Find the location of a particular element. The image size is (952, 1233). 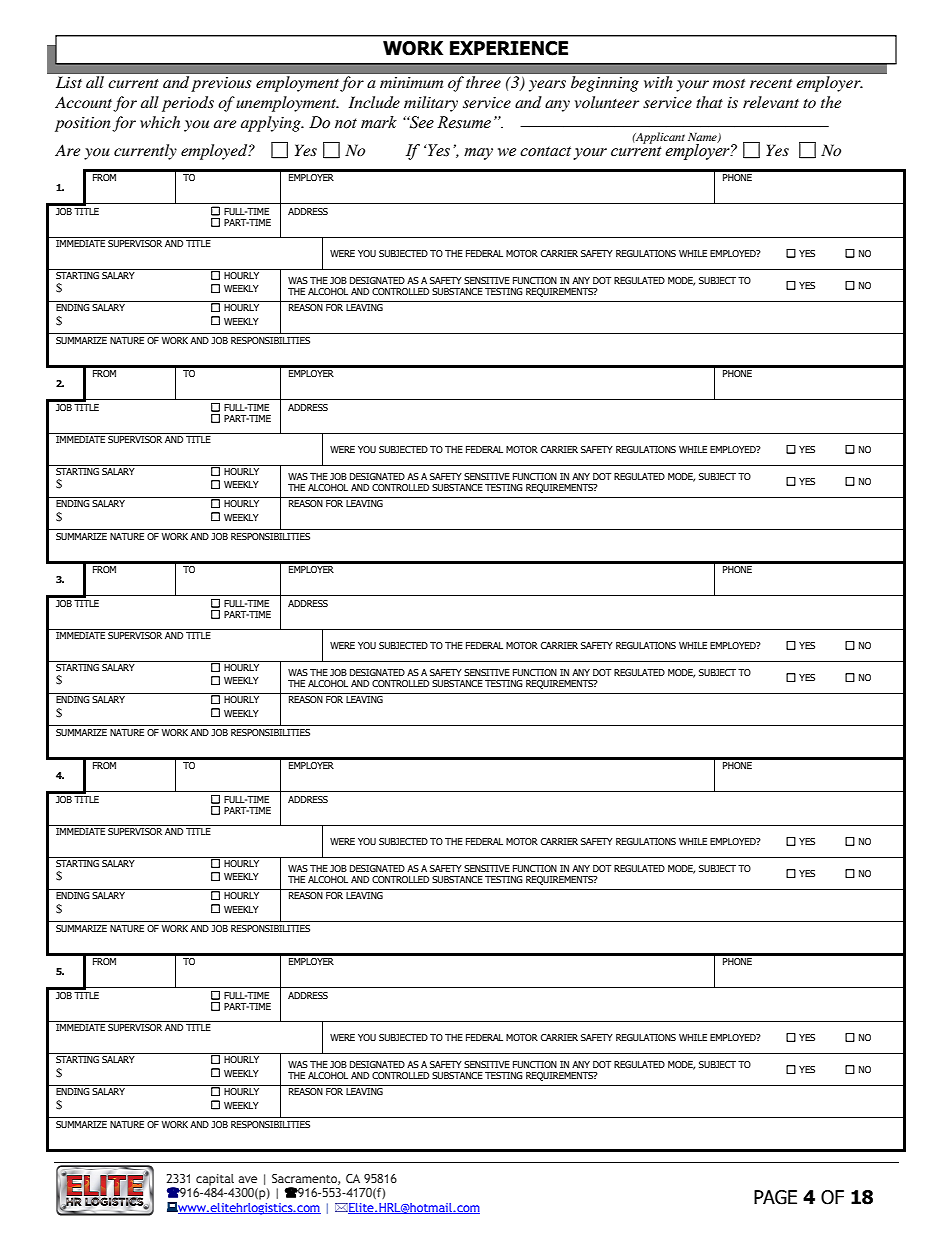

contact is located at coordinates (545, 151).
